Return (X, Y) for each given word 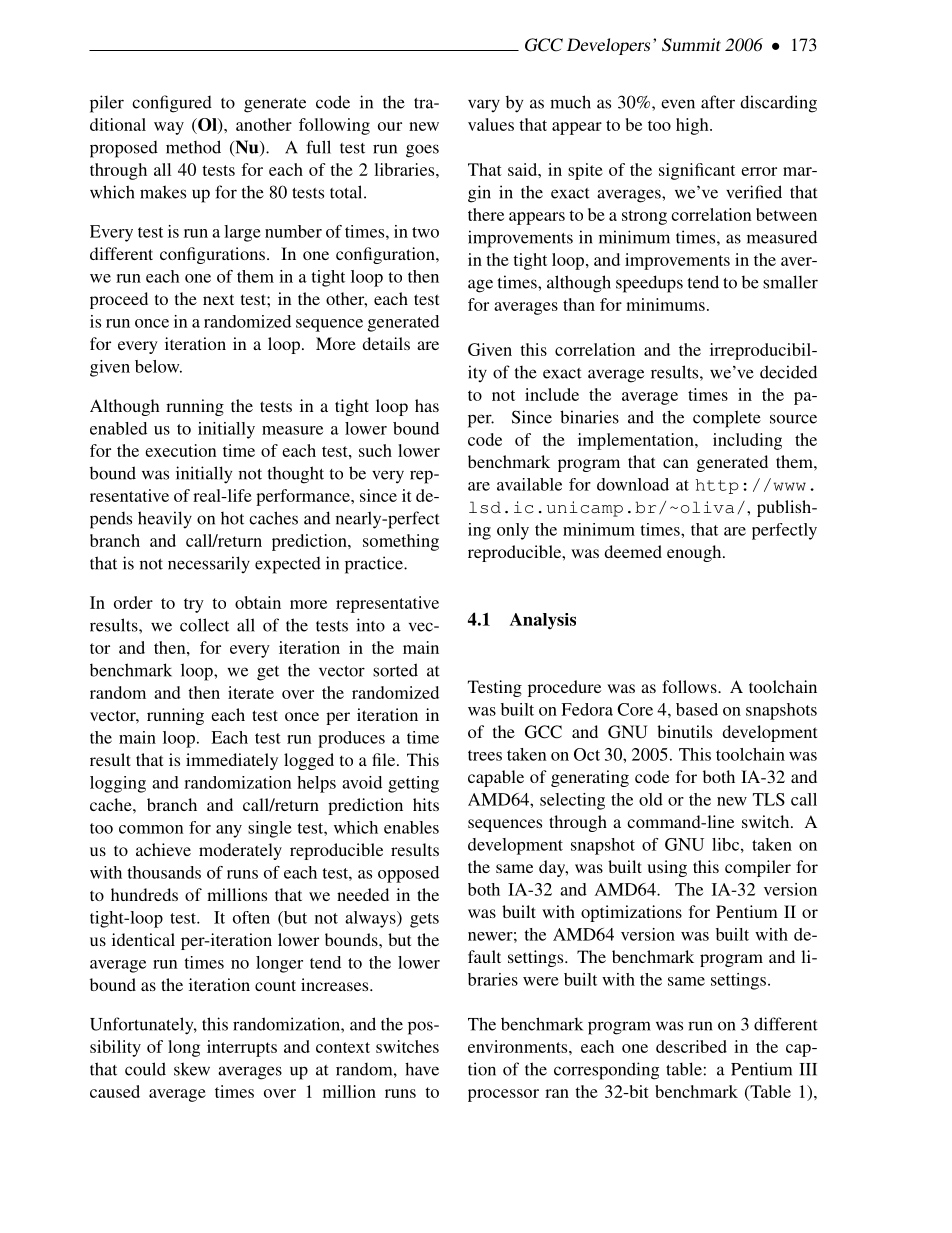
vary (484, 105)
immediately (232, 761)
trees (485, 755)
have (422, 1069)
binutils (684, 731)
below (158, 366)
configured (172, 104)
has (427, 405)
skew (192, 1069)
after (718, 102)
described (691, 1046)
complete (727, 419)
